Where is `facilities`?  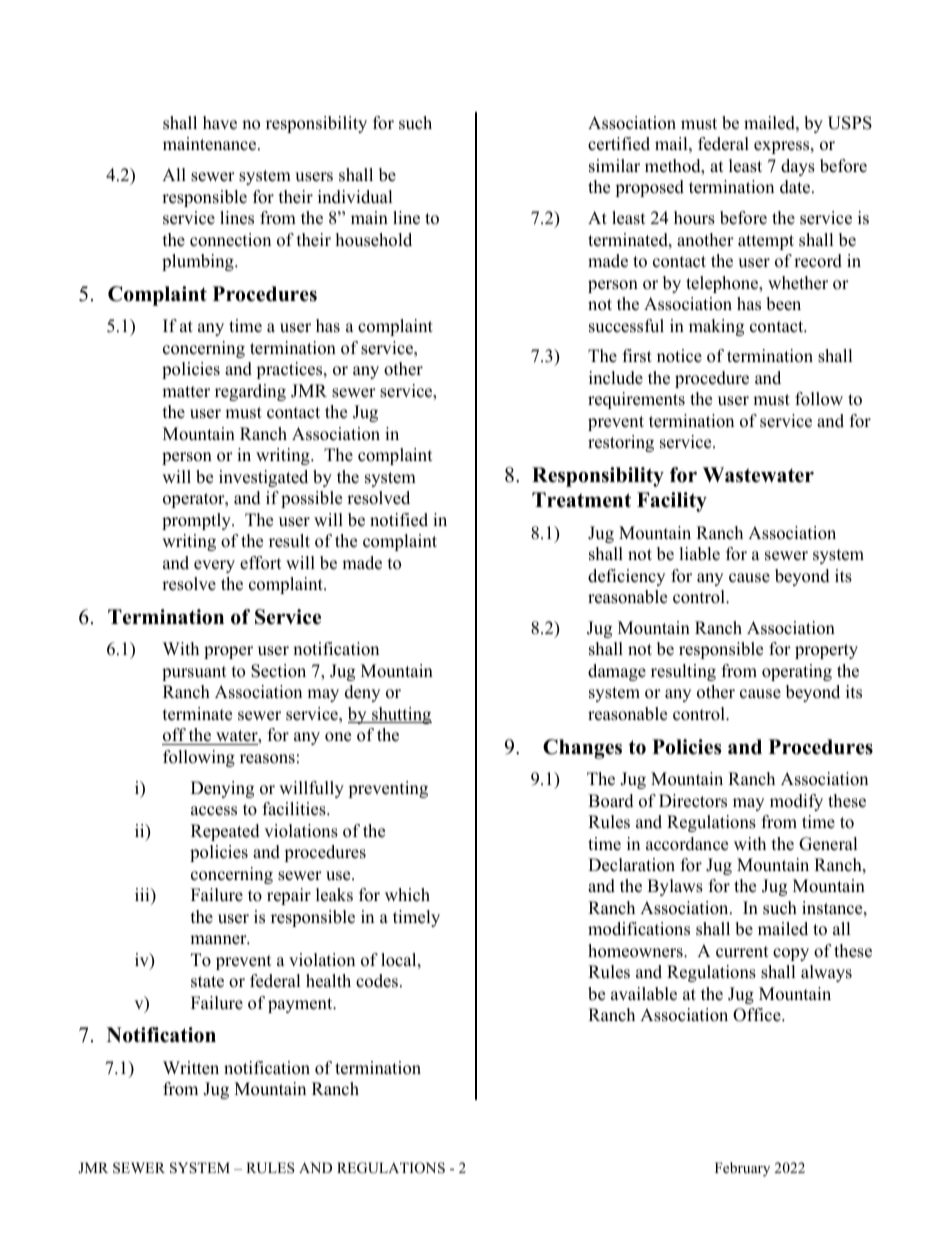 facilities is located at coordinates (295, 809).
